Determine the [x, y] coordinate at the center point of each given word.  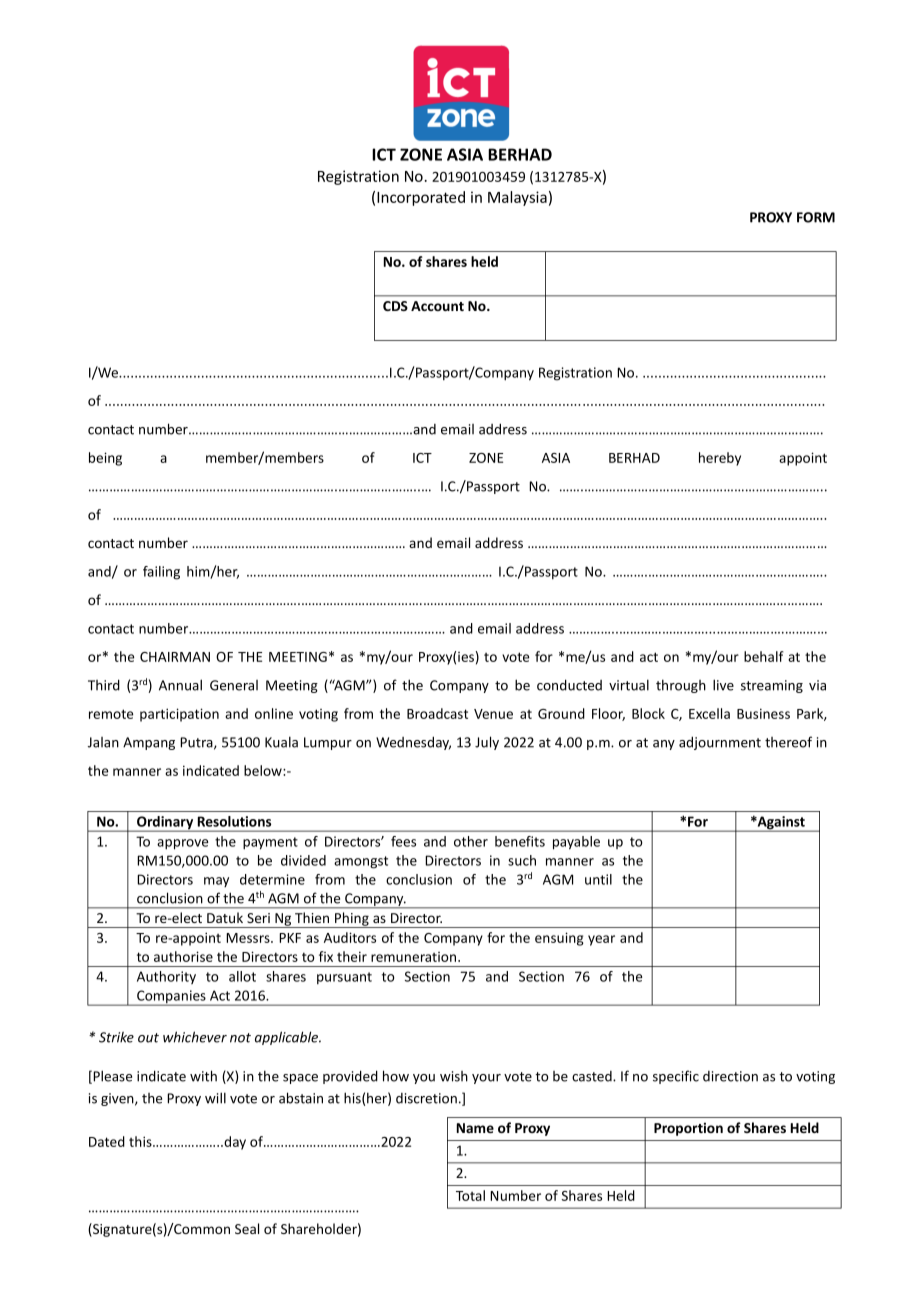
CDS [395, 306]
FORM [816, 217]
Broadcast [437, 713]
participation [179, 715]
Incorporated [421, 198]
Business [763, 713]
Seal [247, 1228]
